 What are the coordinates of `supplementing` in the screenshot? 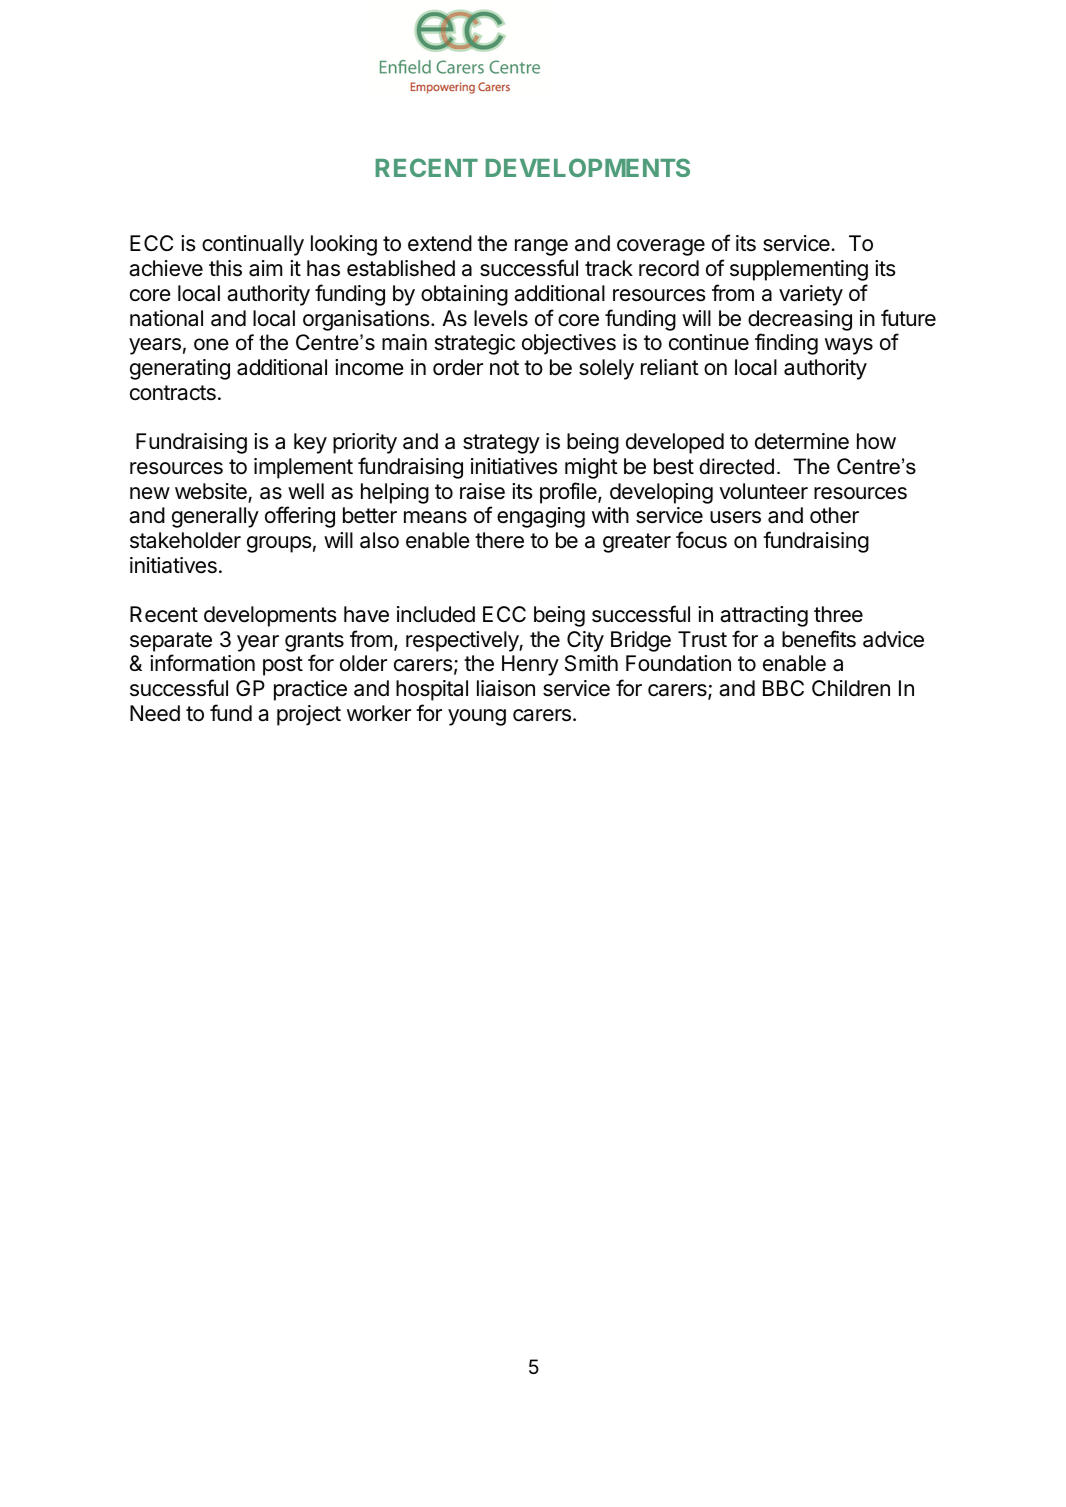 It's located at (799, 270).
